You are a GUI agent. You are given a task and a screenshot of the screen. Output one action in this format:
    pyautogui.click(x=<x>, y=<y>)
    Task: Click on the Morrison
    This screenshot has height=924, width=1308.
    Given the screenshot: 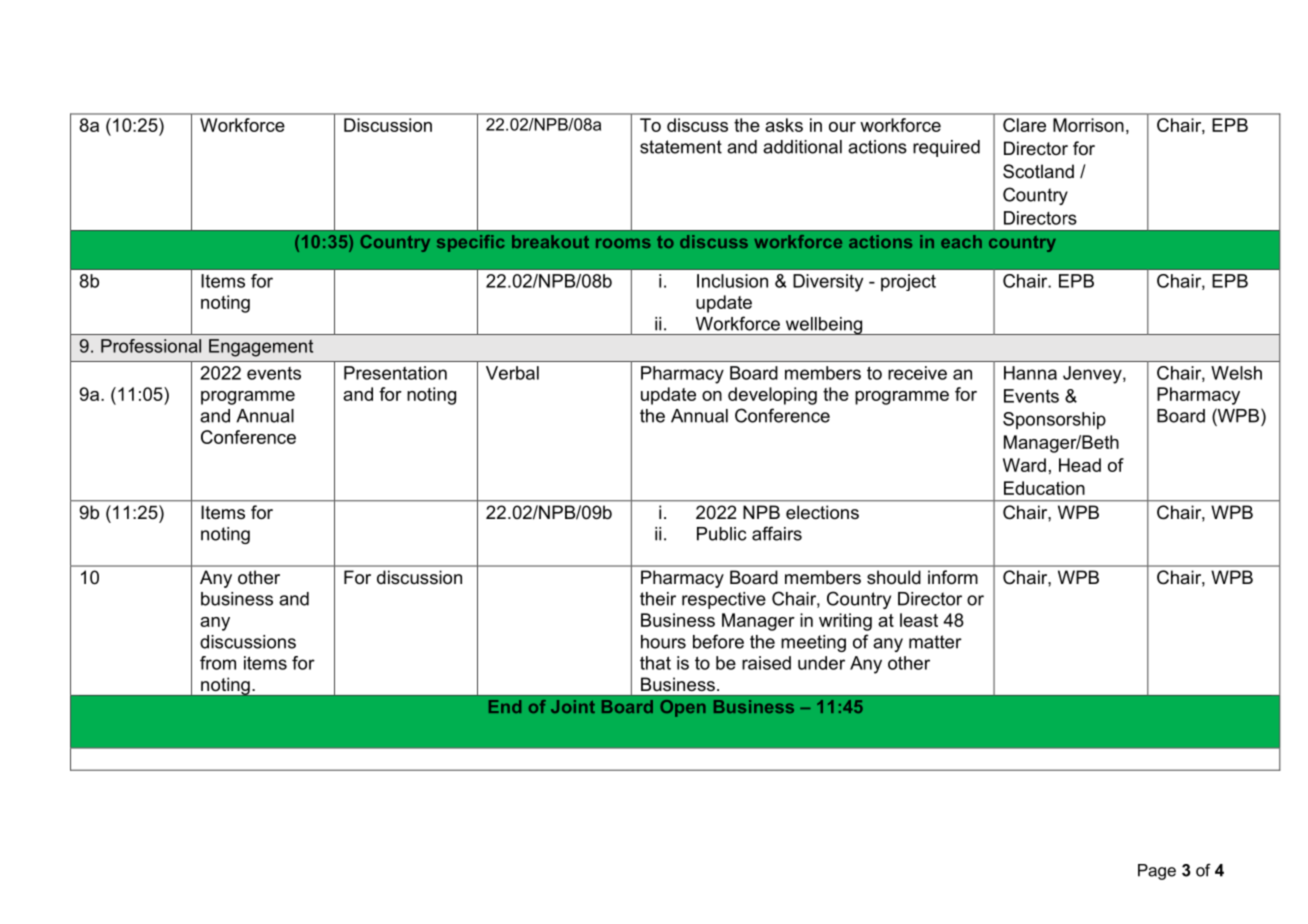 What is the action you would take?
    pyautogui.click(x=1088, y=125)
